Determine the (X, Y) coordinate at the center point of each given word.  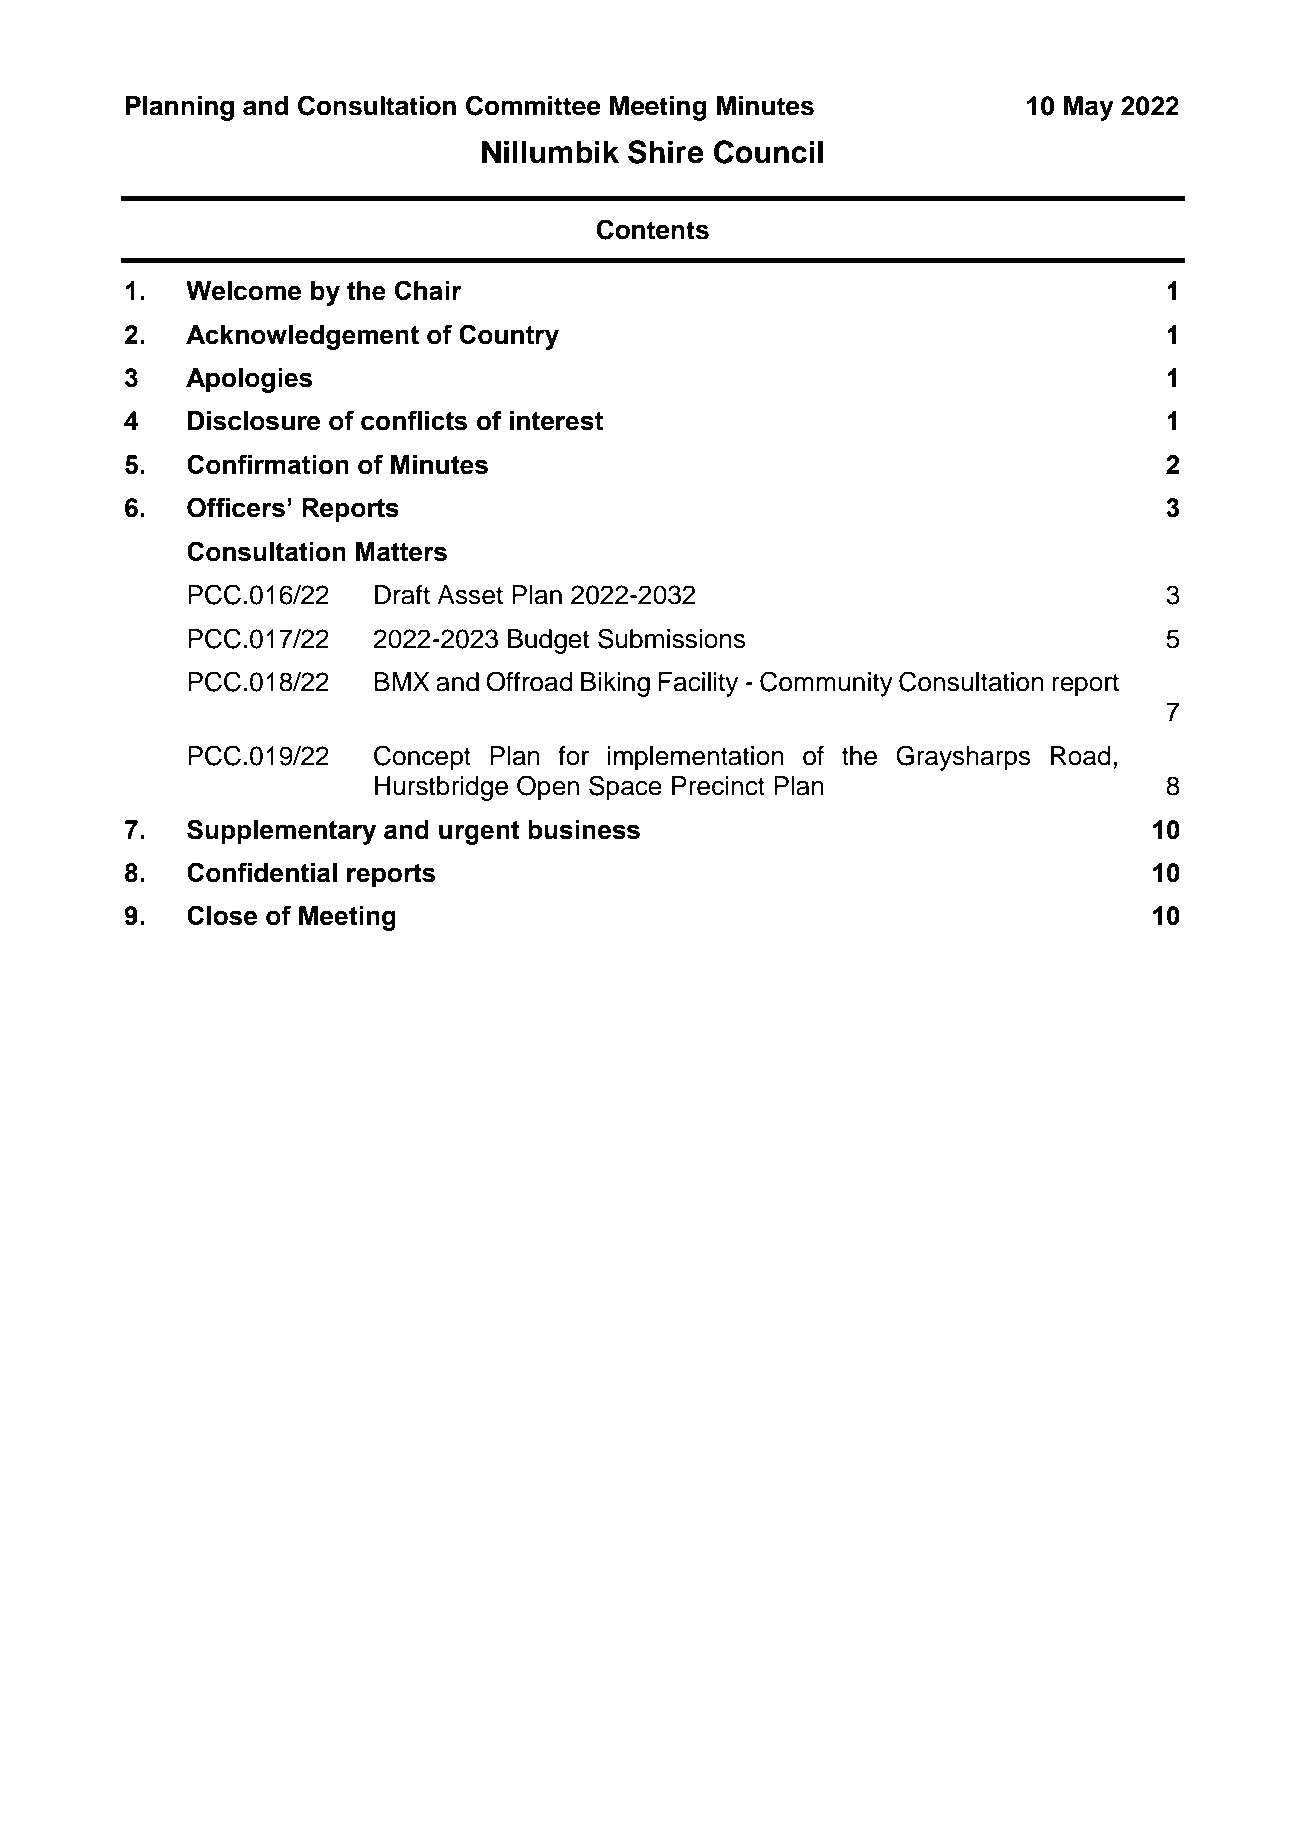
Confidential (262, 872)
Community (826, 684)
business (584, 830)
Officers (236, 507)
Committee (533, 105)
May (1089, 108)
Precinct (718, 786)
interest (556, 421)
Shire (666, 152)
